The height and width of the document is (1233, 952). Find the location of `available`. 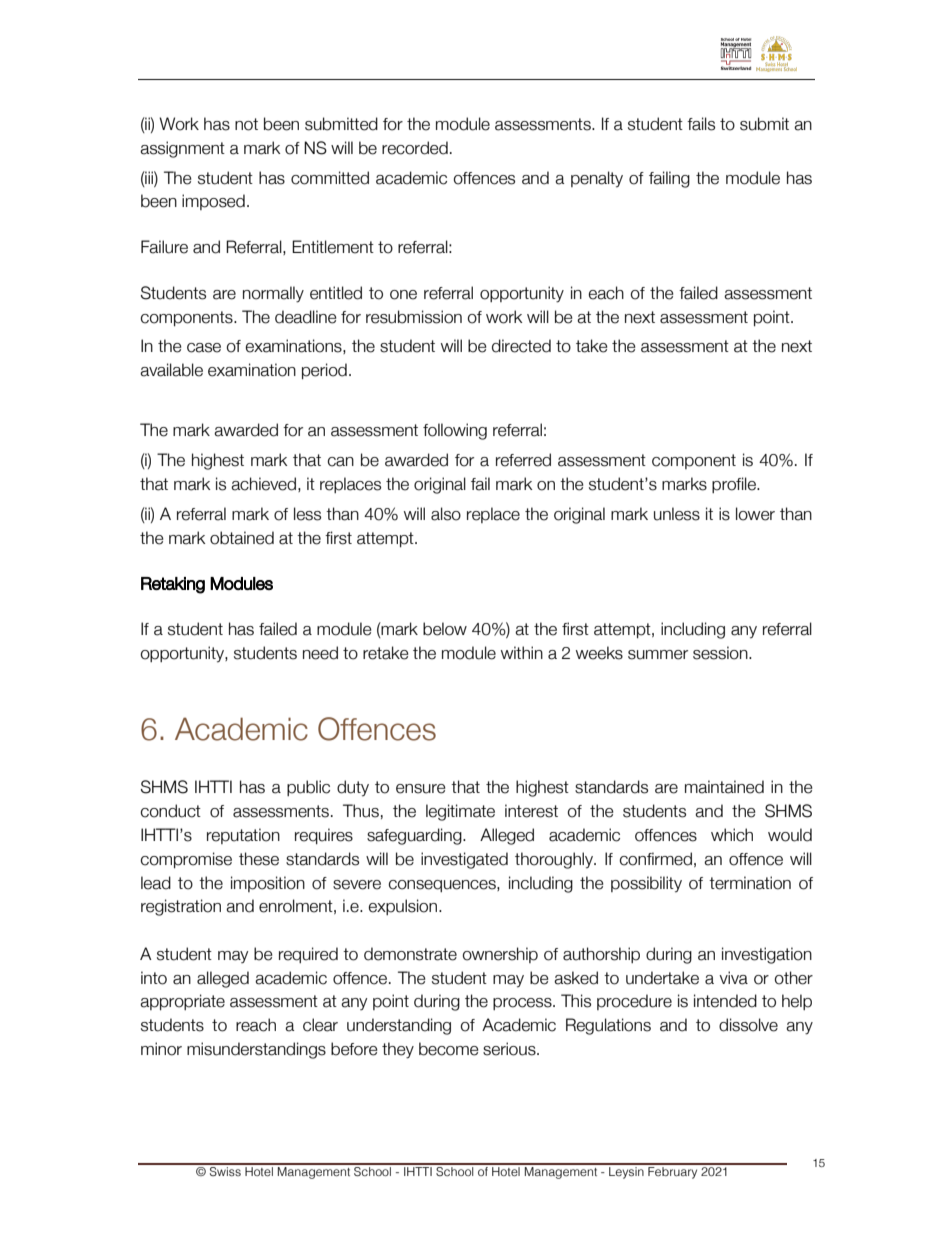

available is located at coordinates (171, 370).
